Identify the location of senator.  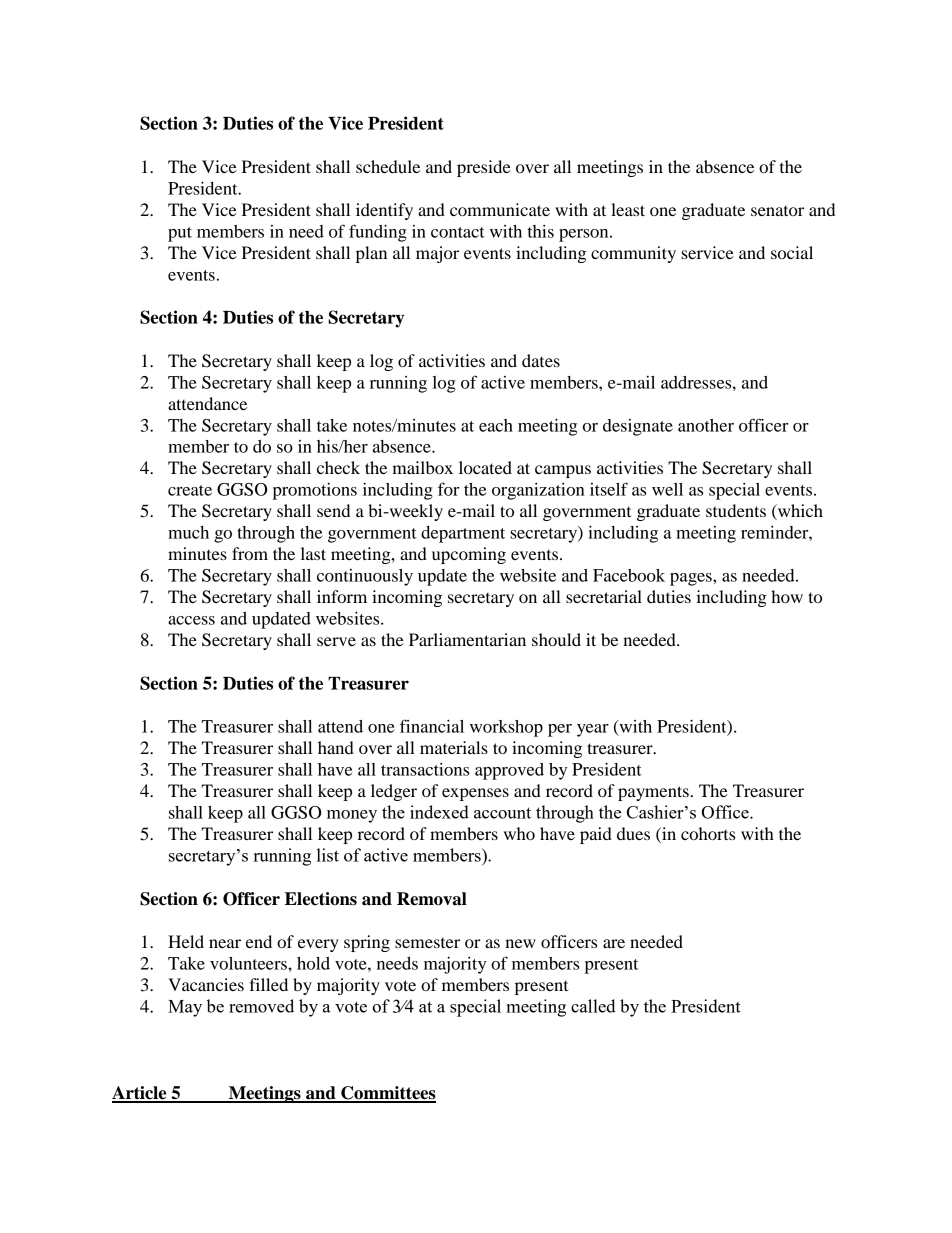
(777, 211).
